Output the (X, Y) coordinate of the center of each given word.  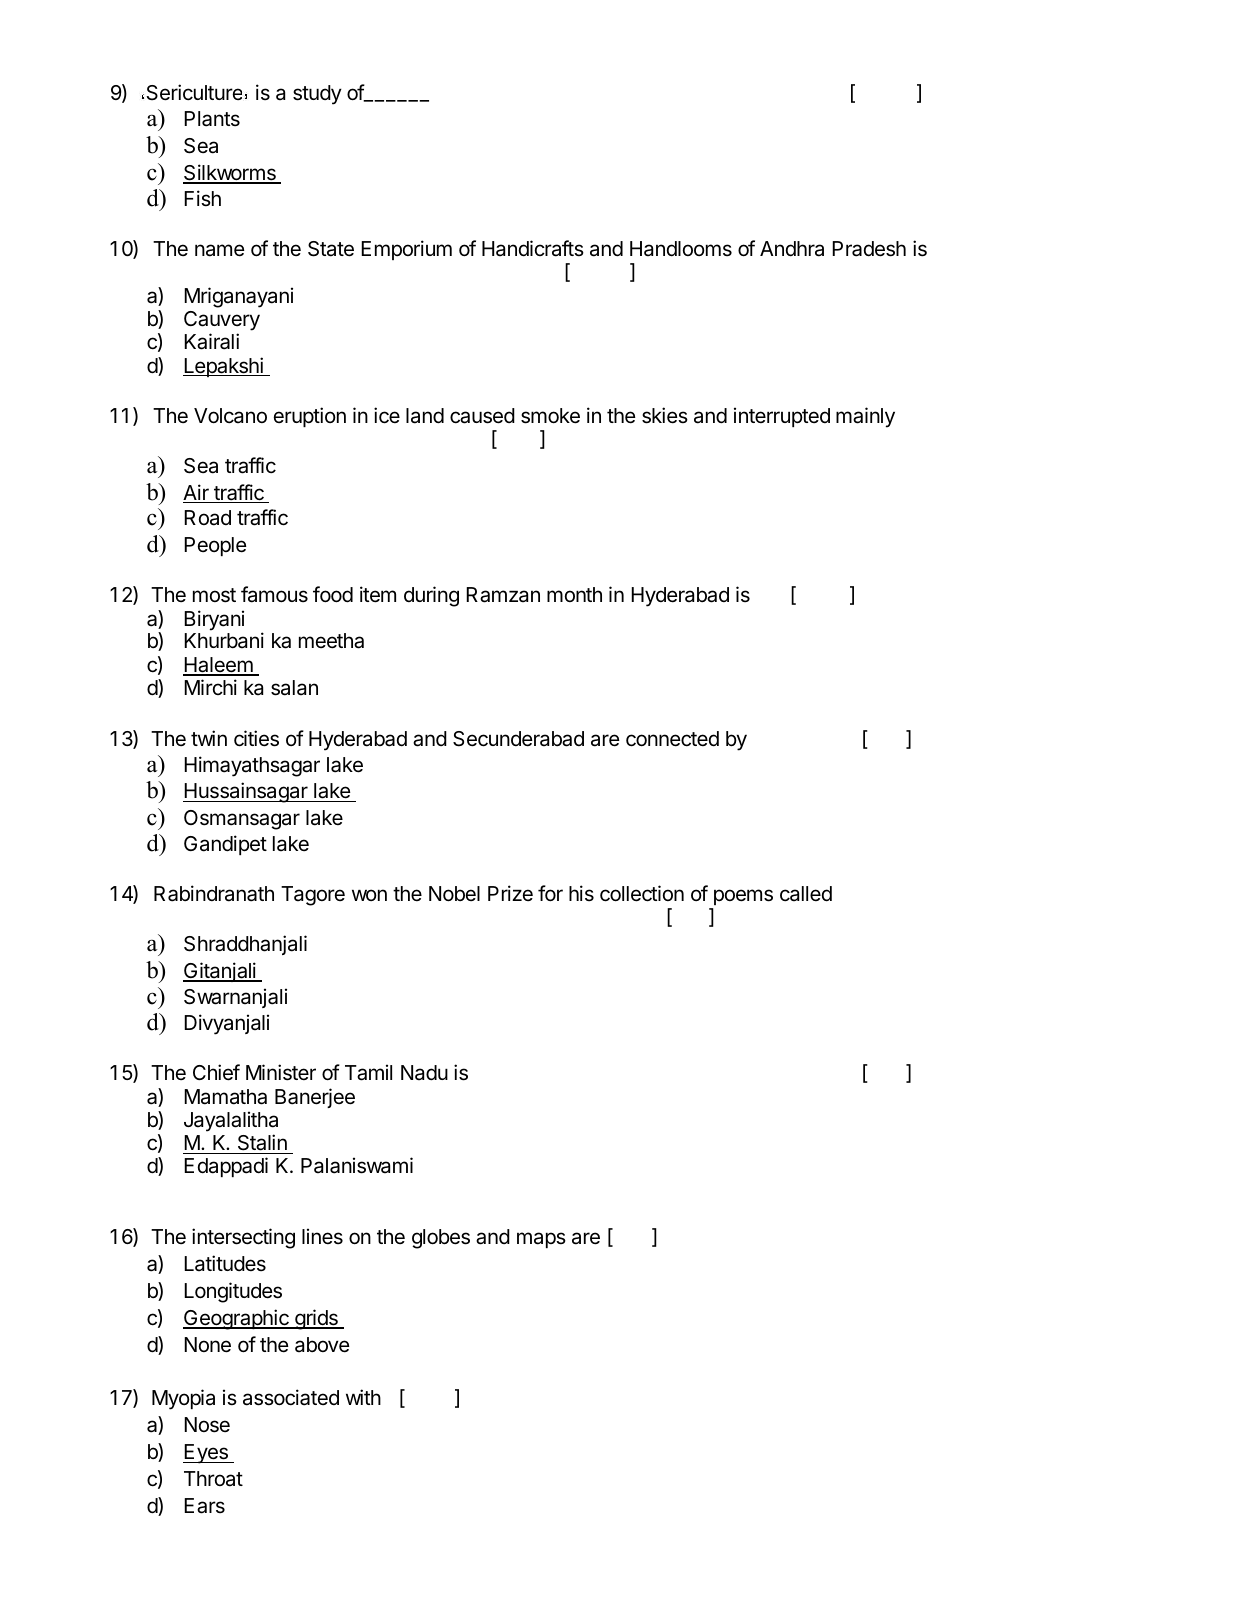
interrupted (782, 417)
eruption (310, 417)
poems (742, 899)
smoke (550, 416)
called (806, 894)
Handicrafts (533, 248)
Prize (510, 893)
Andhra (792, 249)
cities (256, 738)
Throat (213, 1479)
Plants (212, 119)
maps (541, 1240)
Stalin (262, 1144)
